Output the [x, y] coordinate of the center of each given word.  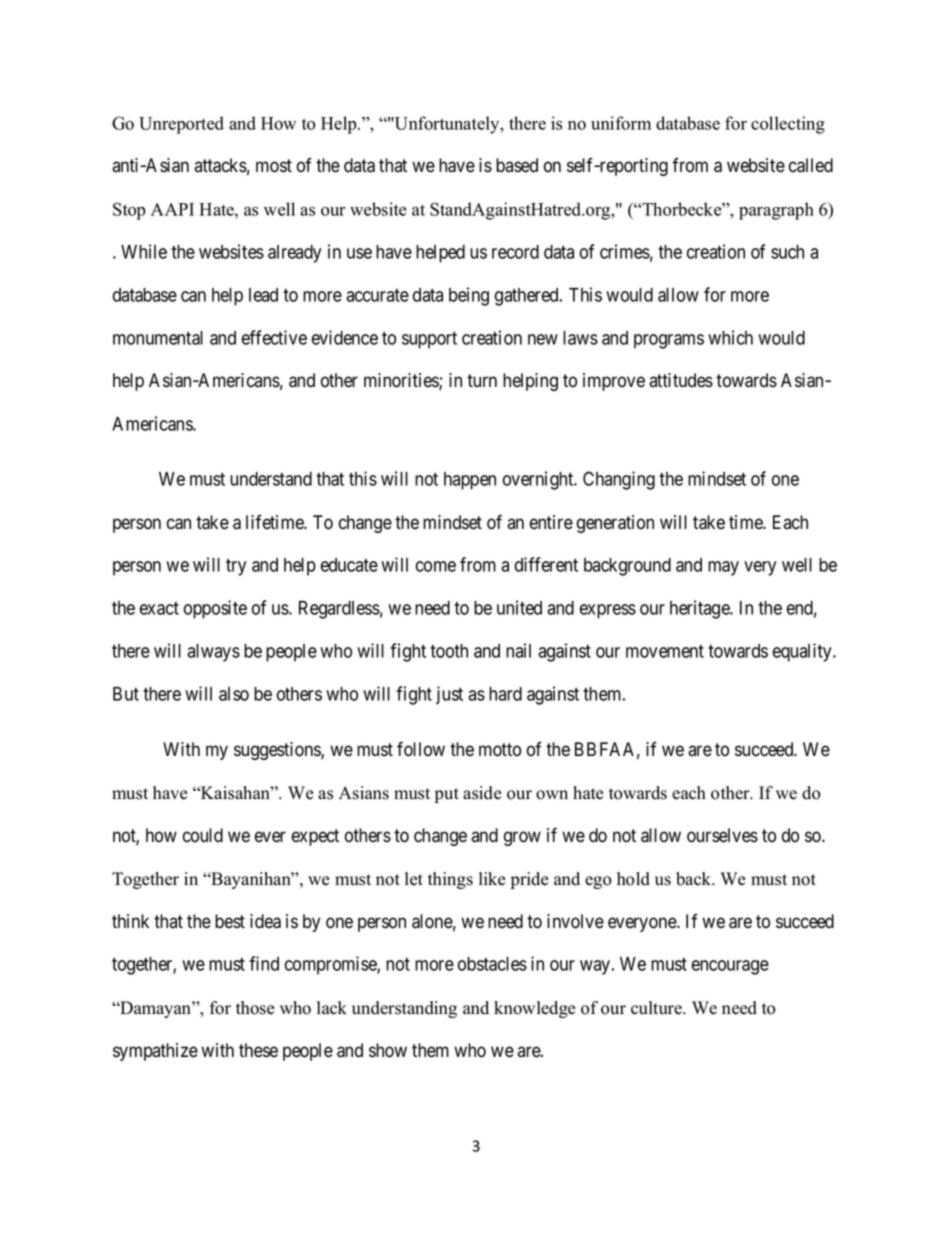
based [517, 165]
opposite [215, 609]
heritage [701, 609]
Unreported [181, 125]
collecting [788, 125]
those [255, 1008]
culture [657, 1008]
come [436, 566]
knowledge [535, 1009]
